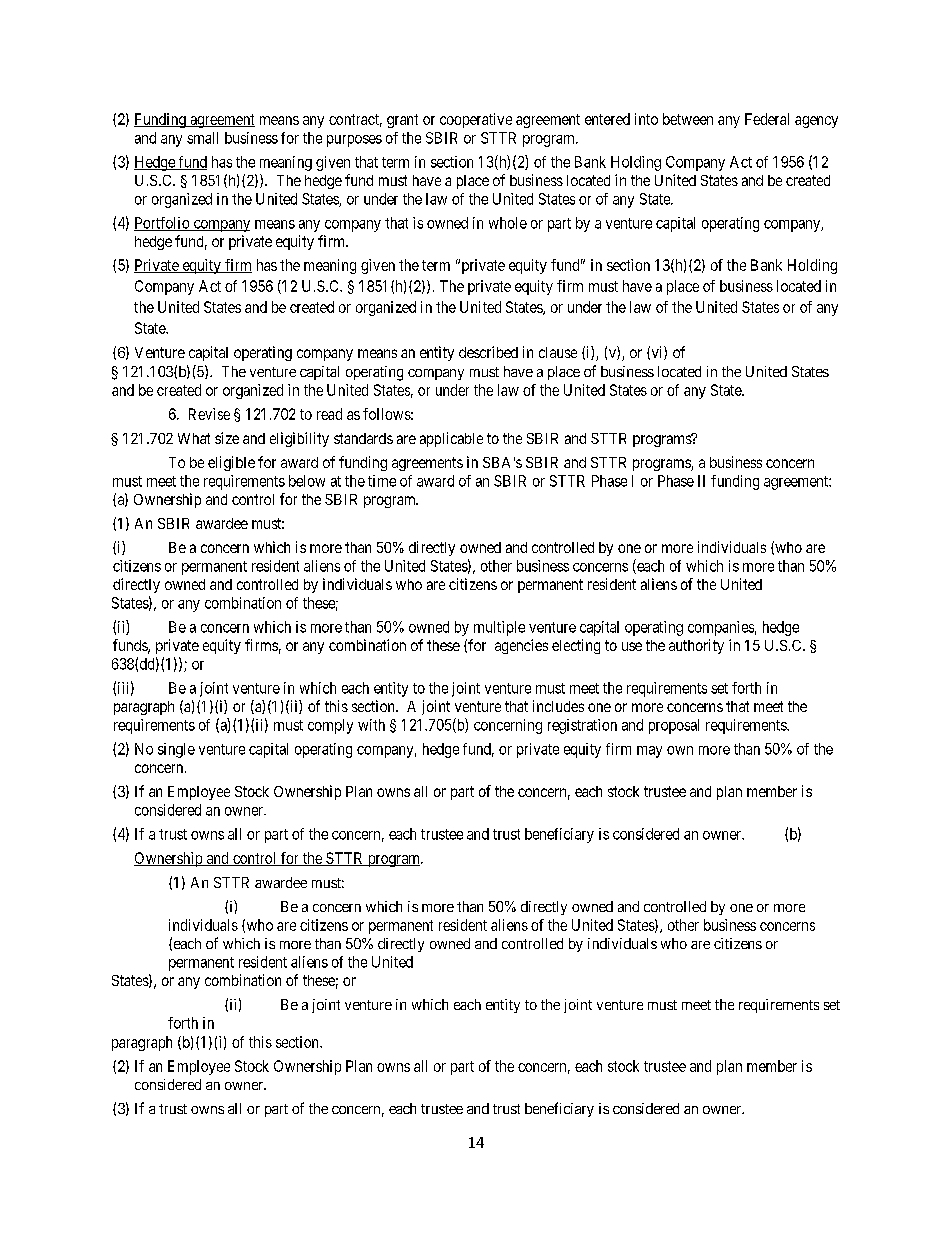  What do you see at coordinates (176, 750) in the screenshot?
I see `single` at bounding box center [176, 750].
